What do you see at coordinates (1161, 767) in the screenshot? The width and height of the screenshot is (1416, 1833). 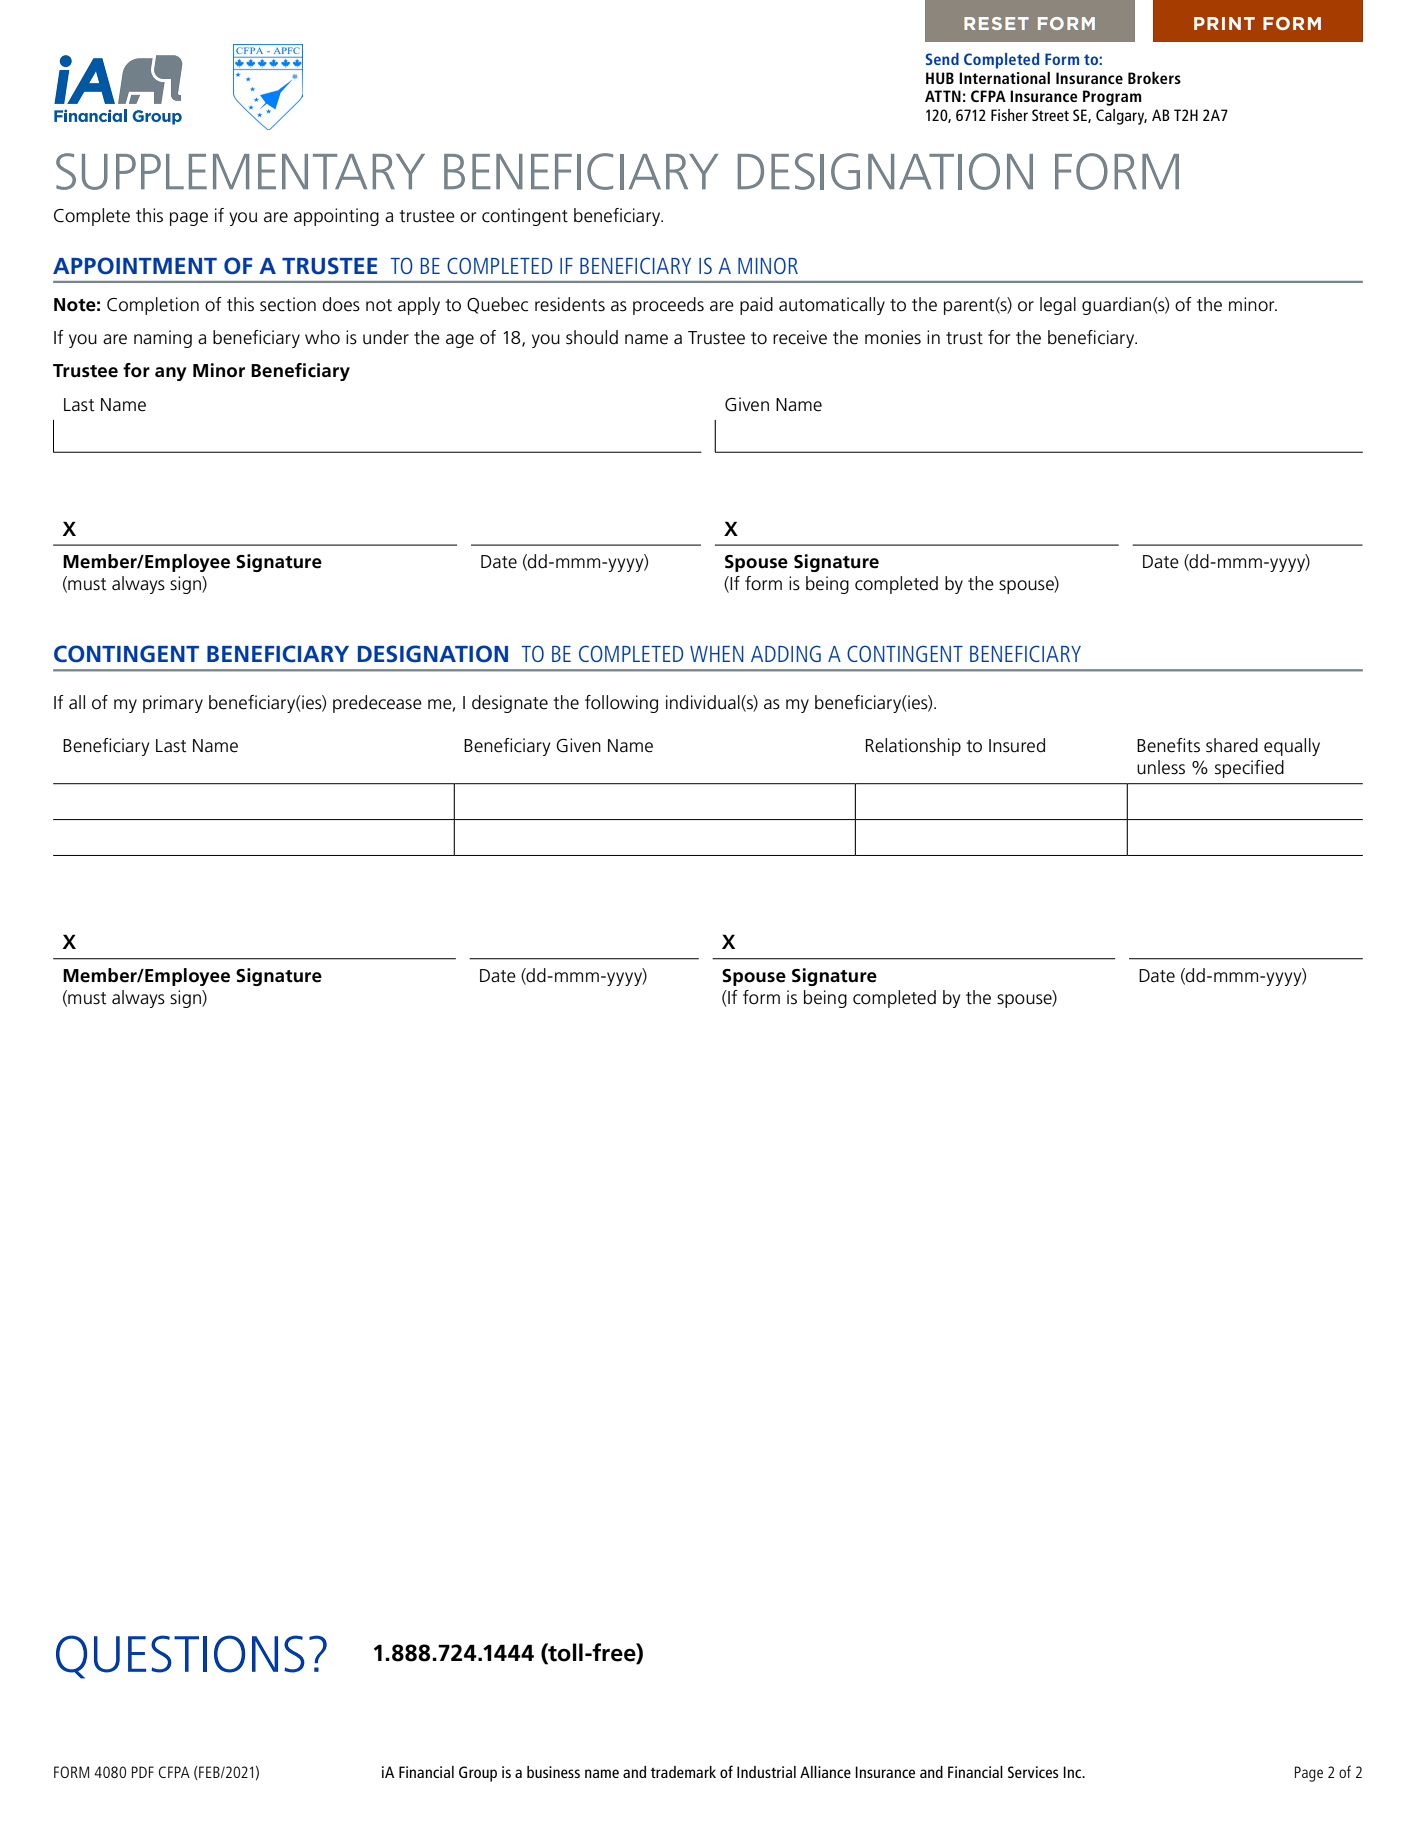 I see `unless` at bounding box center [1161, 767].
